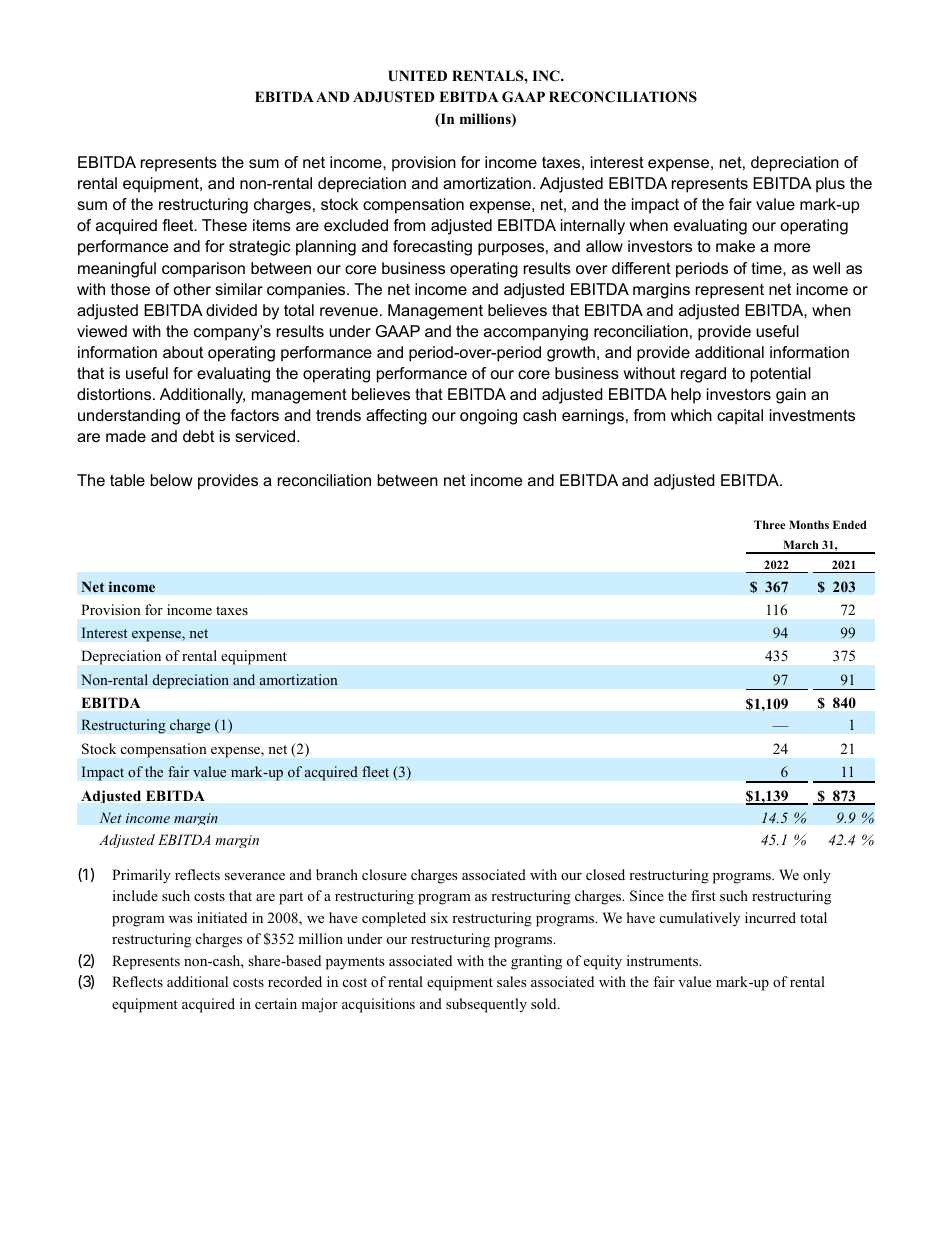 The height and width of the screenshot is (1233, 952). Describe the element at coordinates (830, 185) in the screenshot. I see `plus` at that location.
